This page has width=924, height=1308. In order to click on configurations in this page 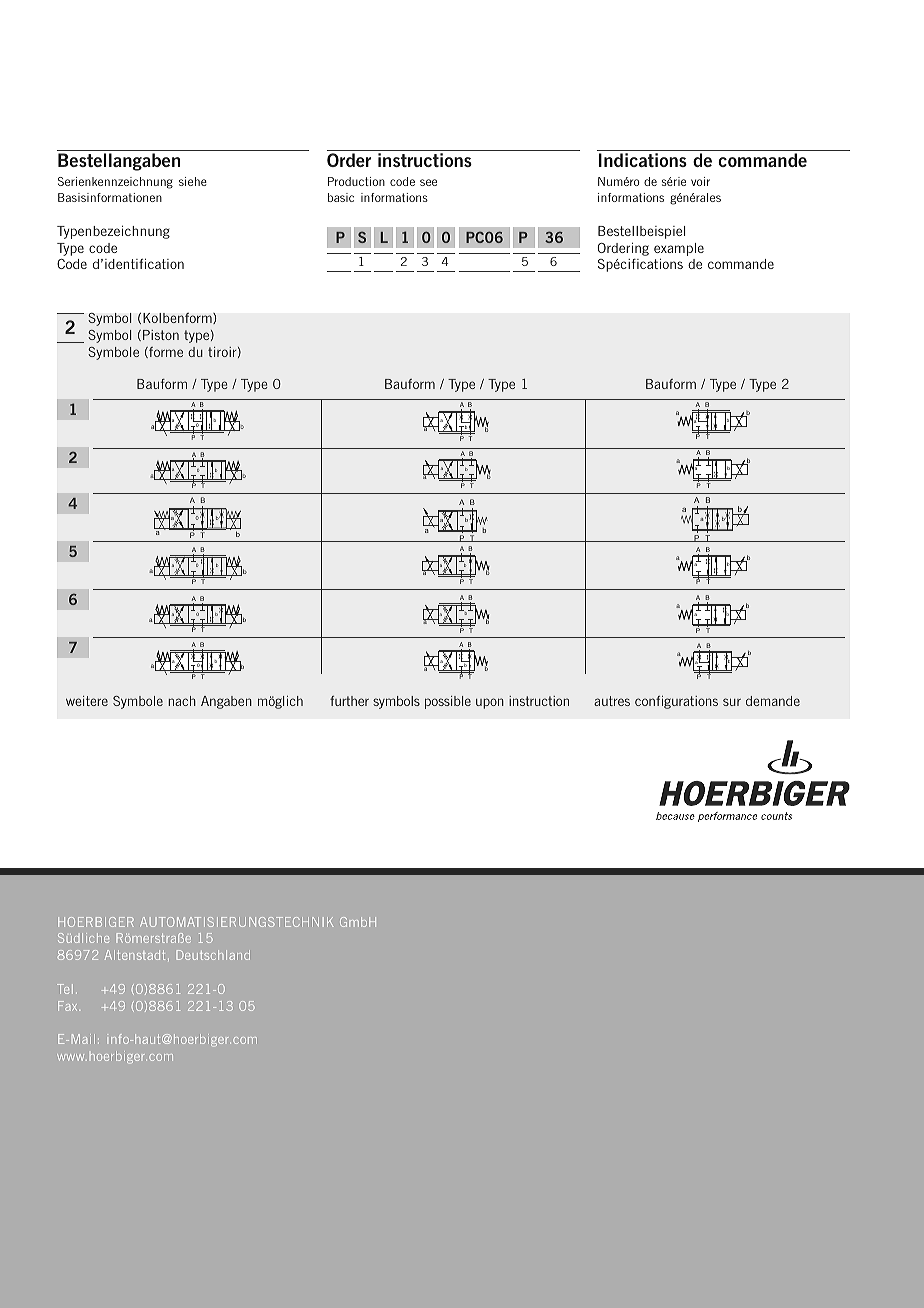, I will do `click(676, 702)`.
